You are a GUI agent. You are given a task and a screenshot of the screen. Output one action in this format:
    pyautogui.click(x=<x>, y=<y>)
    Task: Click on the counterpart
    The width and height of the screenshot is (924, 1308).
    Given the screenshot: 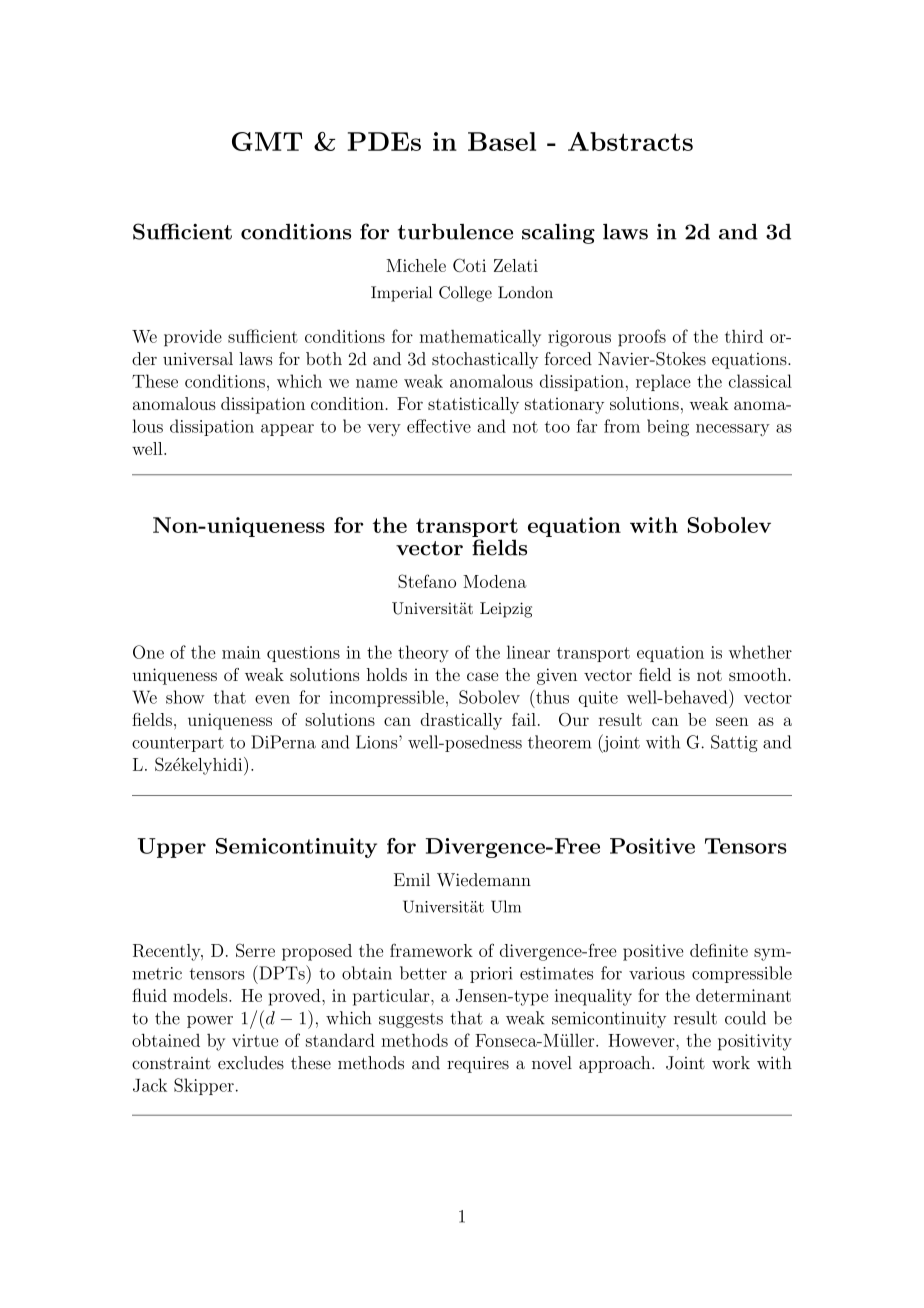 What is the action you would take?
    pyautogui.click(x=178, y=744)
